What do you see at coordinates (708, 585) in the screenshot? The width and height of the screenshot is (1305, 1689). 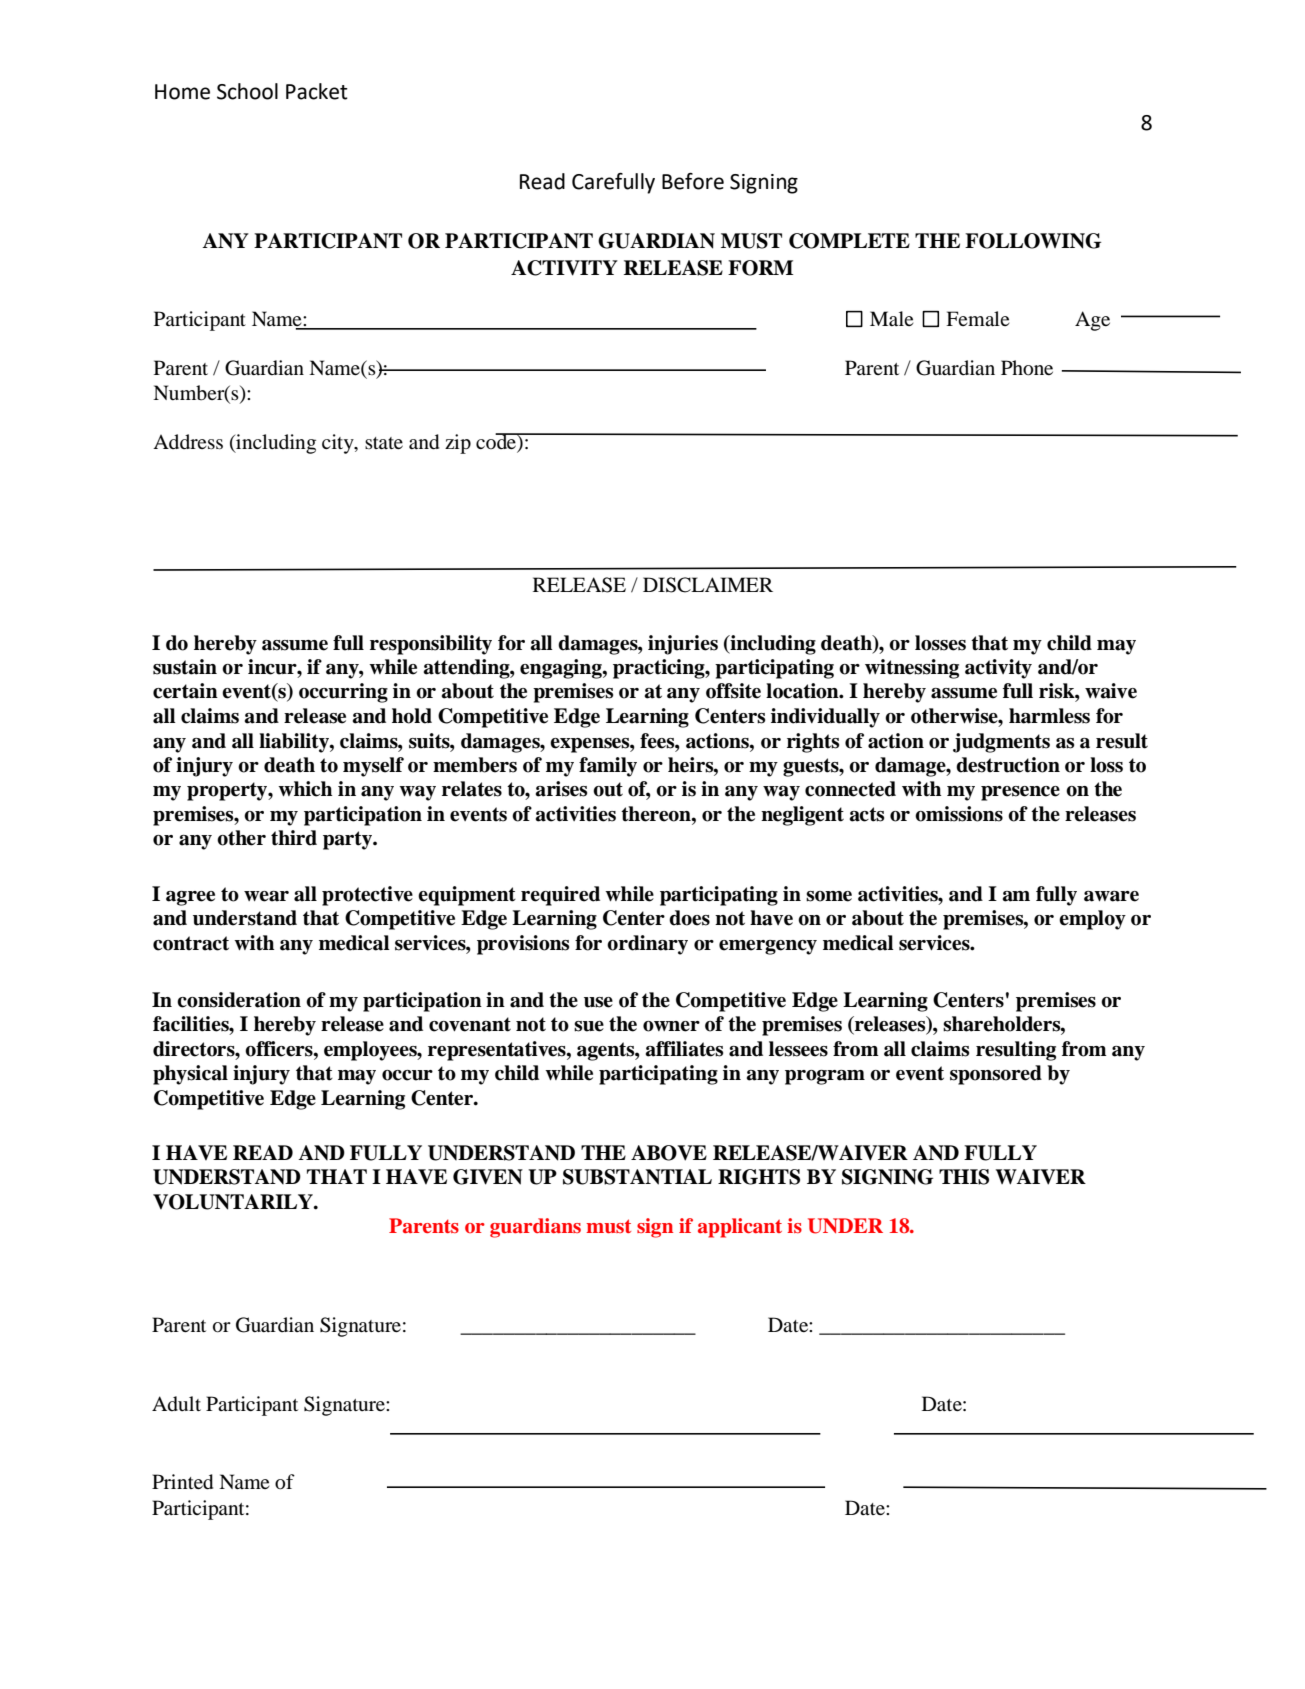 I see `DISCLAIMER` at bounding box center [708, 585].
